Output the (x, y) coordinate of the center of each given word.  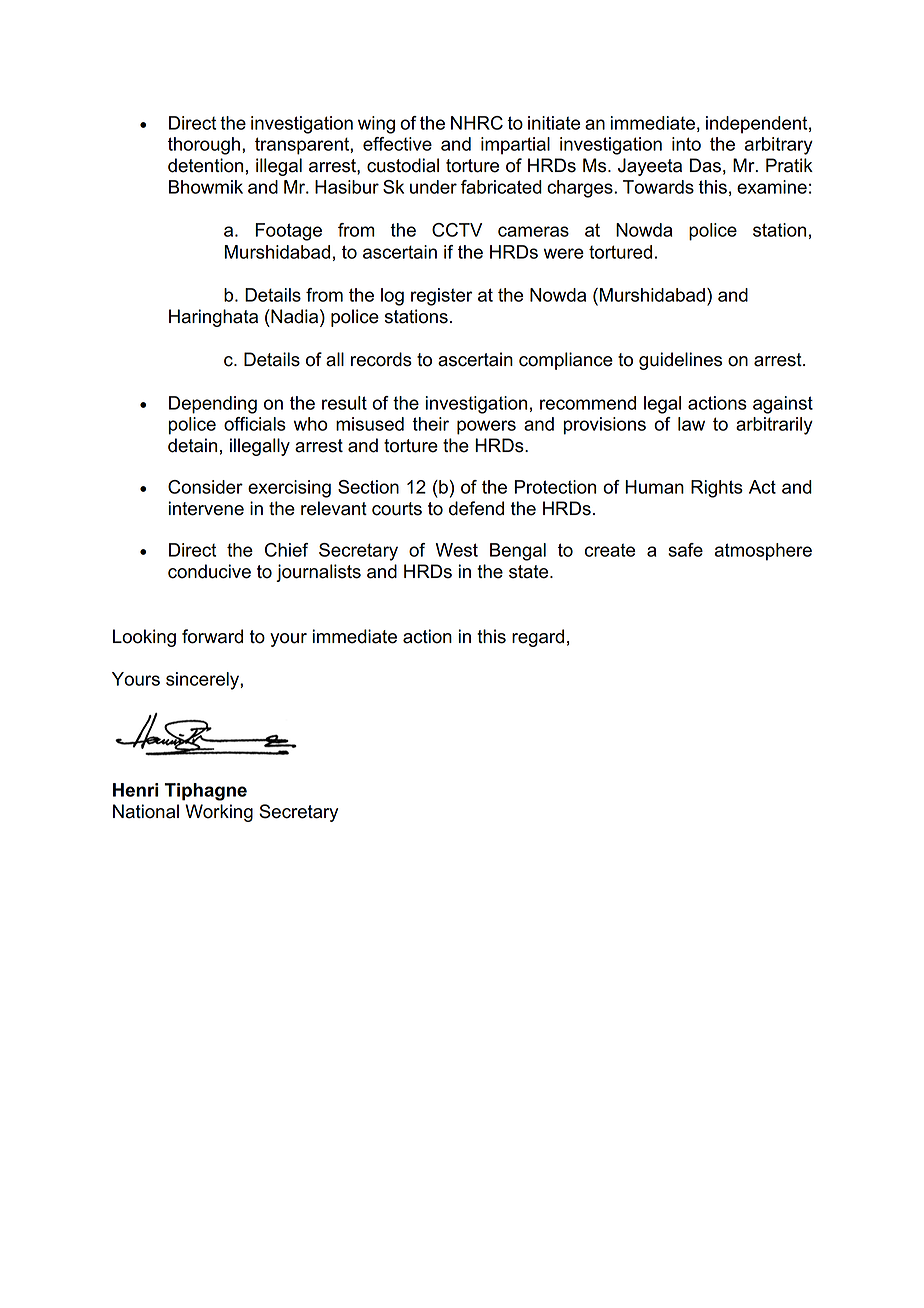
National (146, 811)
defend (476, 508)
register (441, 297)
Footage (288, 232)
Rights (717, 489)
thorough (204, 146)
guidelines (680, 361)
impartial (515, 146)
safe (685, 550)
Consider (205, 487)
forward (212, 636)
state (530, 572)
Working (219, 813)
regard (538, 638)
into (686, 144)
